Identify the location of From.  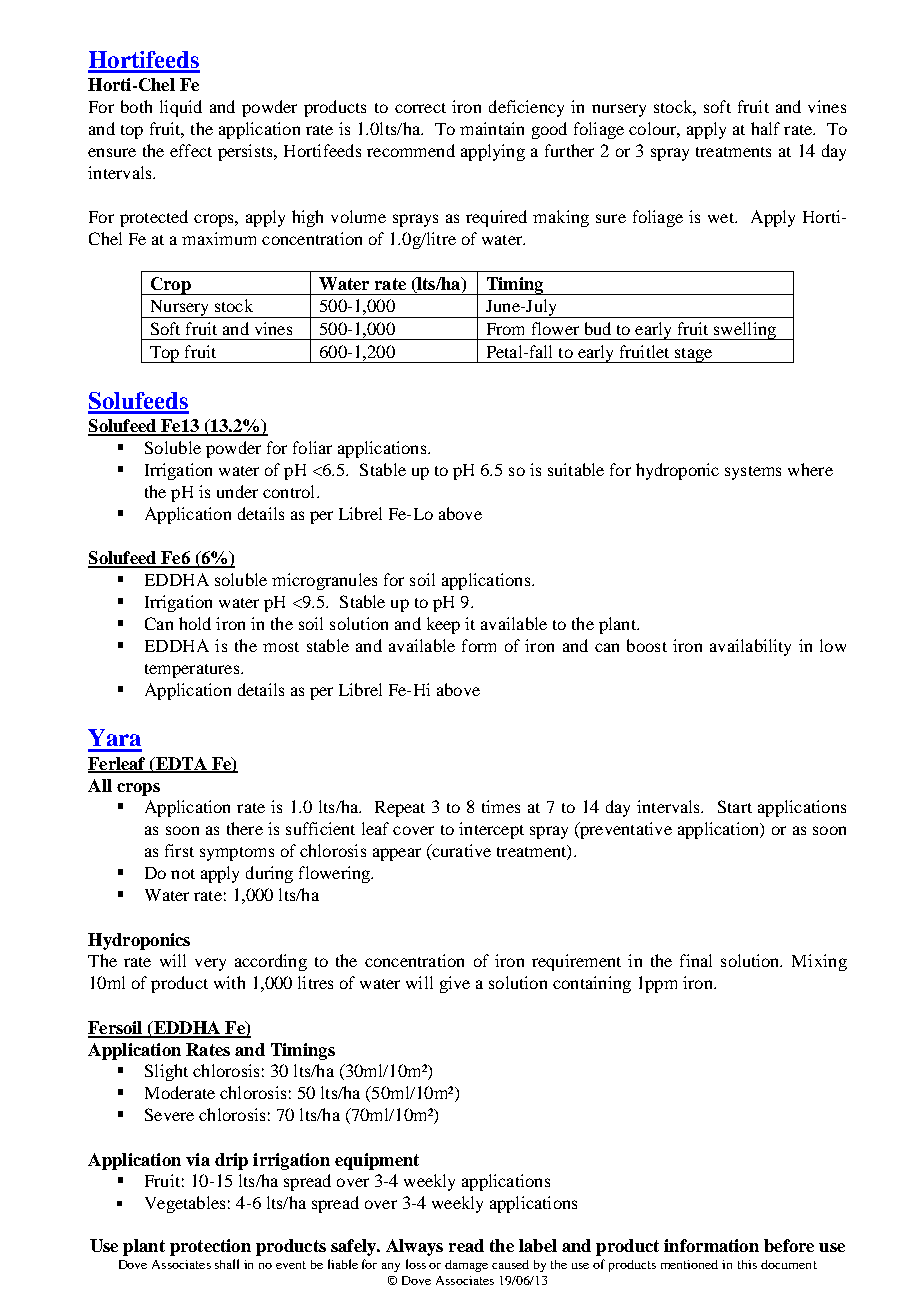
(505, 329).
